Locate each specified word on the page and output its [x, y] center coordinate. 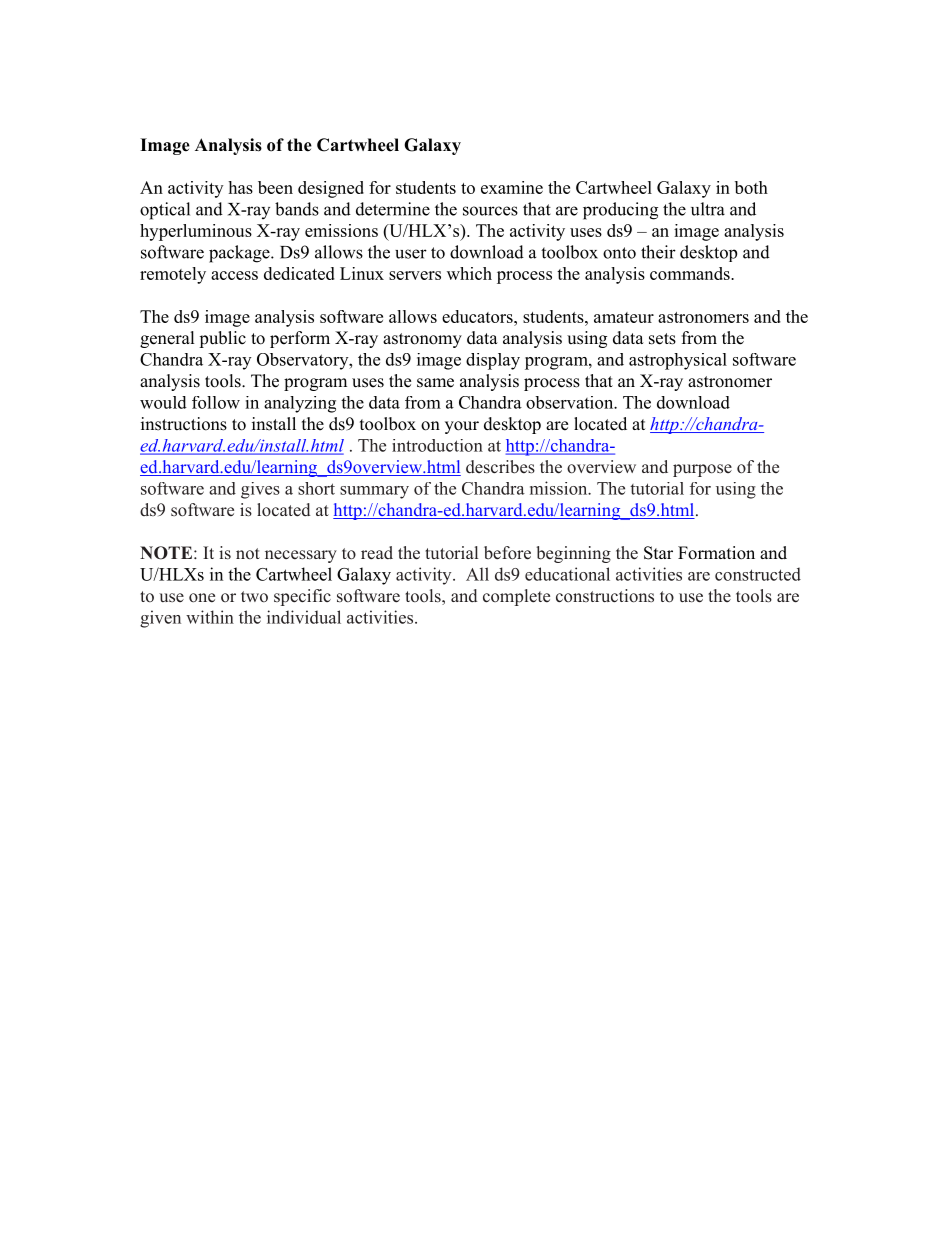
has [240, 187]
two [254, 596]
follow [216, 402]
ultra [708, 209]
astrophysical [678, 361]
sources [490, 211]
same [435, 383]
